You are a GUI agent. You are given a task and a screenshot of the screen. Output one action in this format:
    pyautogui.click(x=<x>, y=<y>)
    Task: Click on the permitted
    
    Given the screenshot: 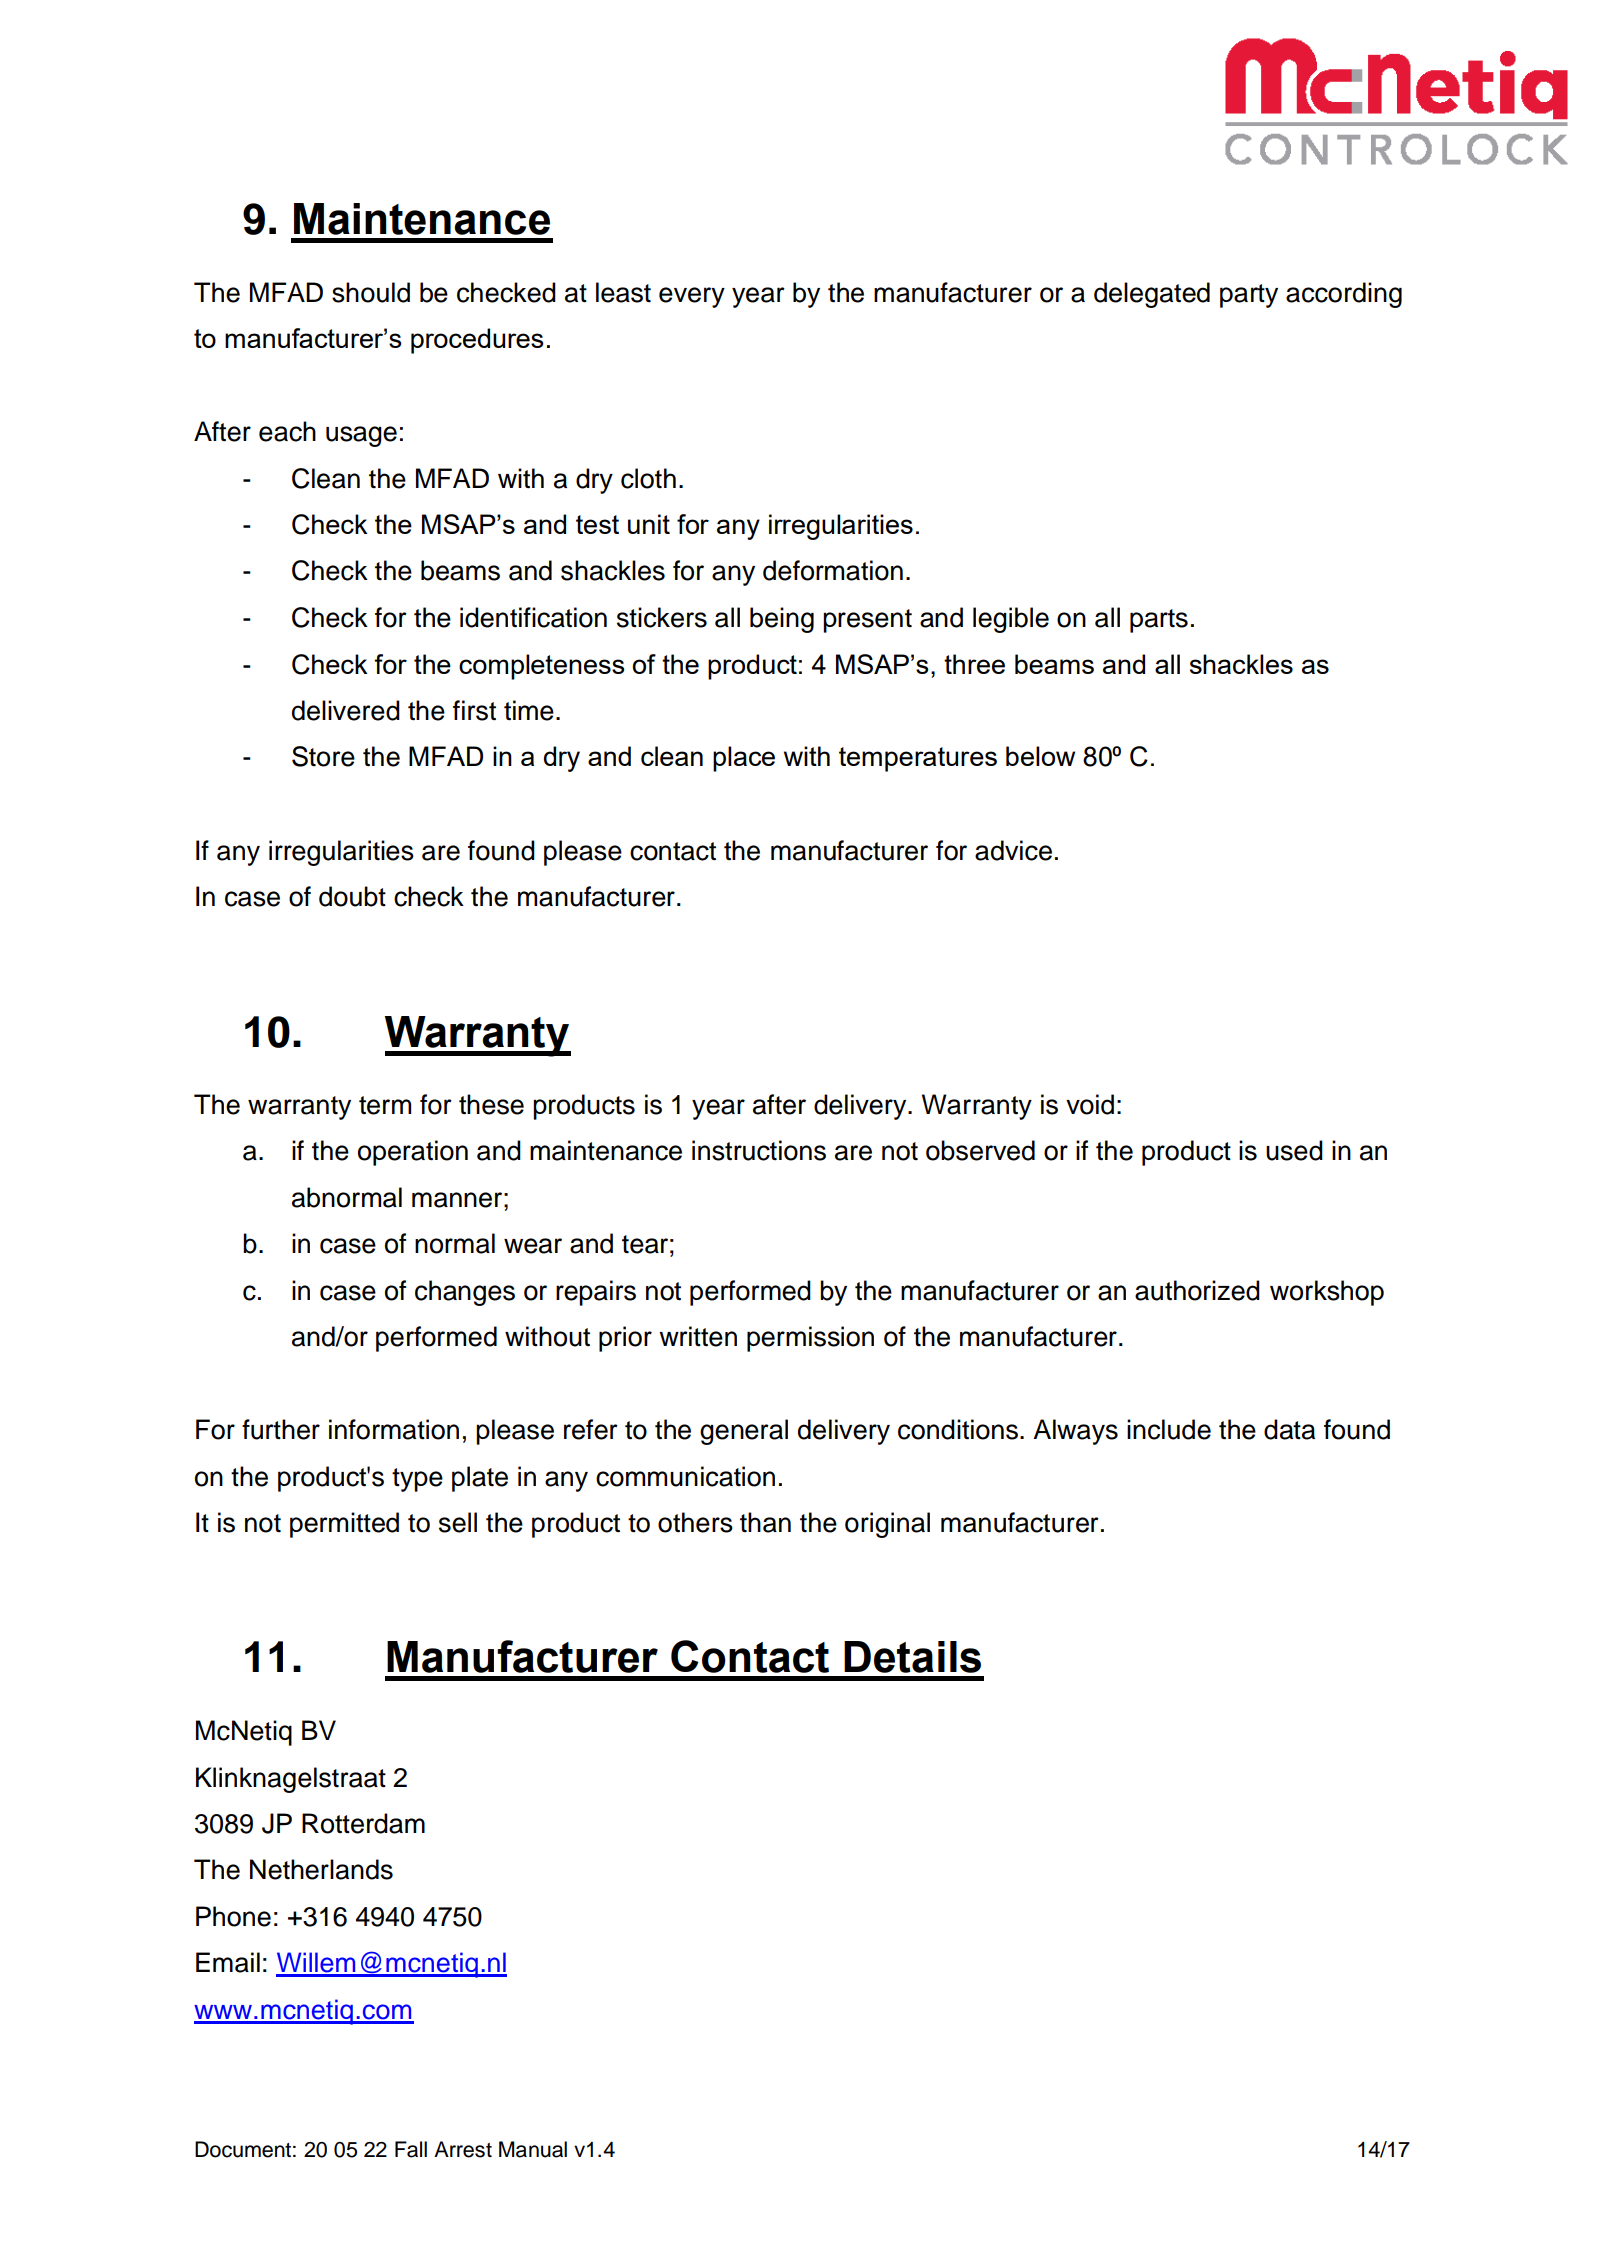 What is the action you would take?
    pyautogui.click(x=344, y=1525)
